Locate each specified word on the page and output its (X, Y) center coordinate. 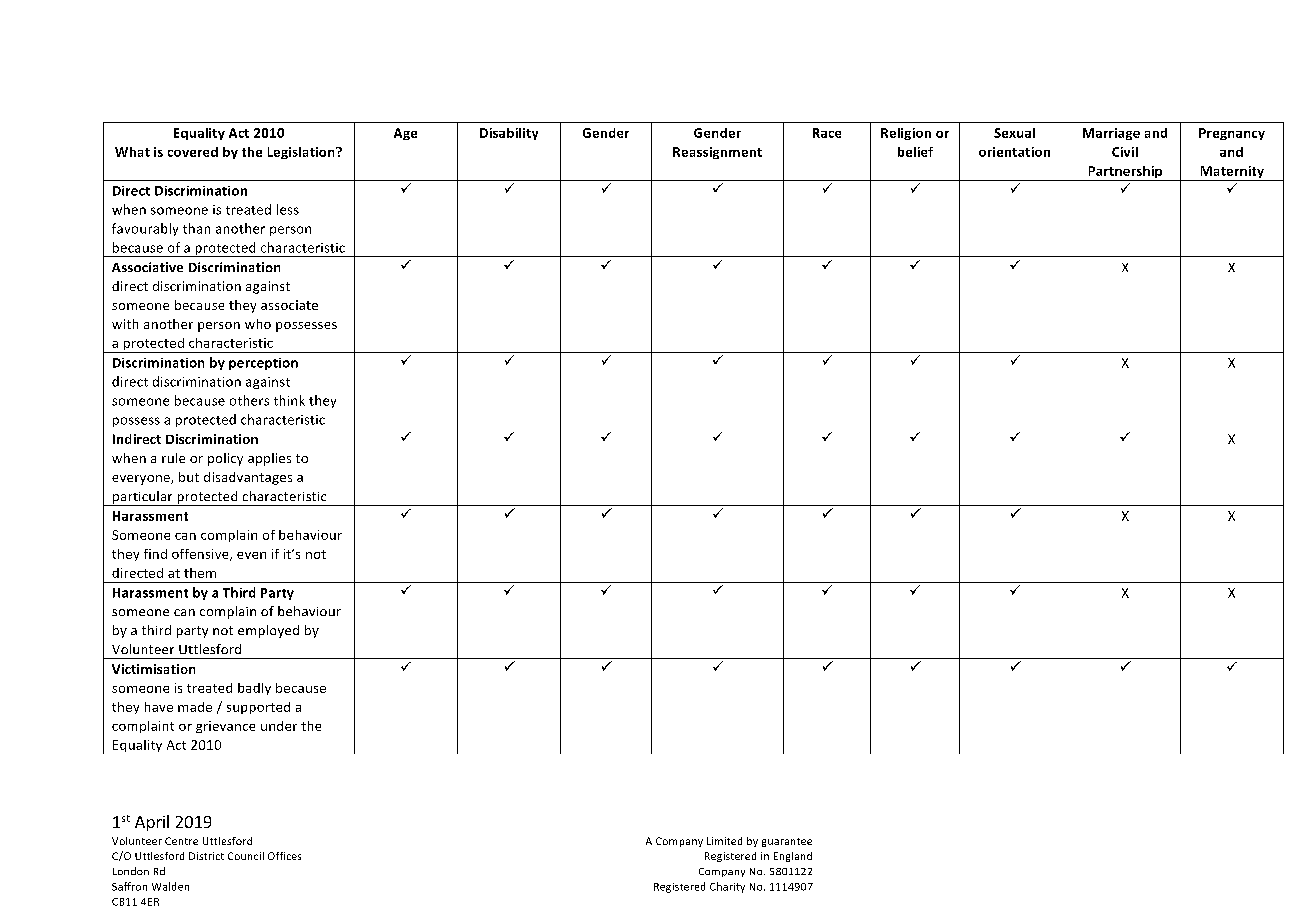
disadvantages (248, 478)
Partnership (1125, 173)
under (279, 726)
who (258, 324)
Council (246, 856)
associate (289, 305)
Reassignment (717, 153)
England (793, 857)
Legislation (302, 153)
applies (269, 459)
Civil (1125, 152)
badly (254, 689)
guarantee (787, 842)
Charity (727, 887)
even (251, 555)
